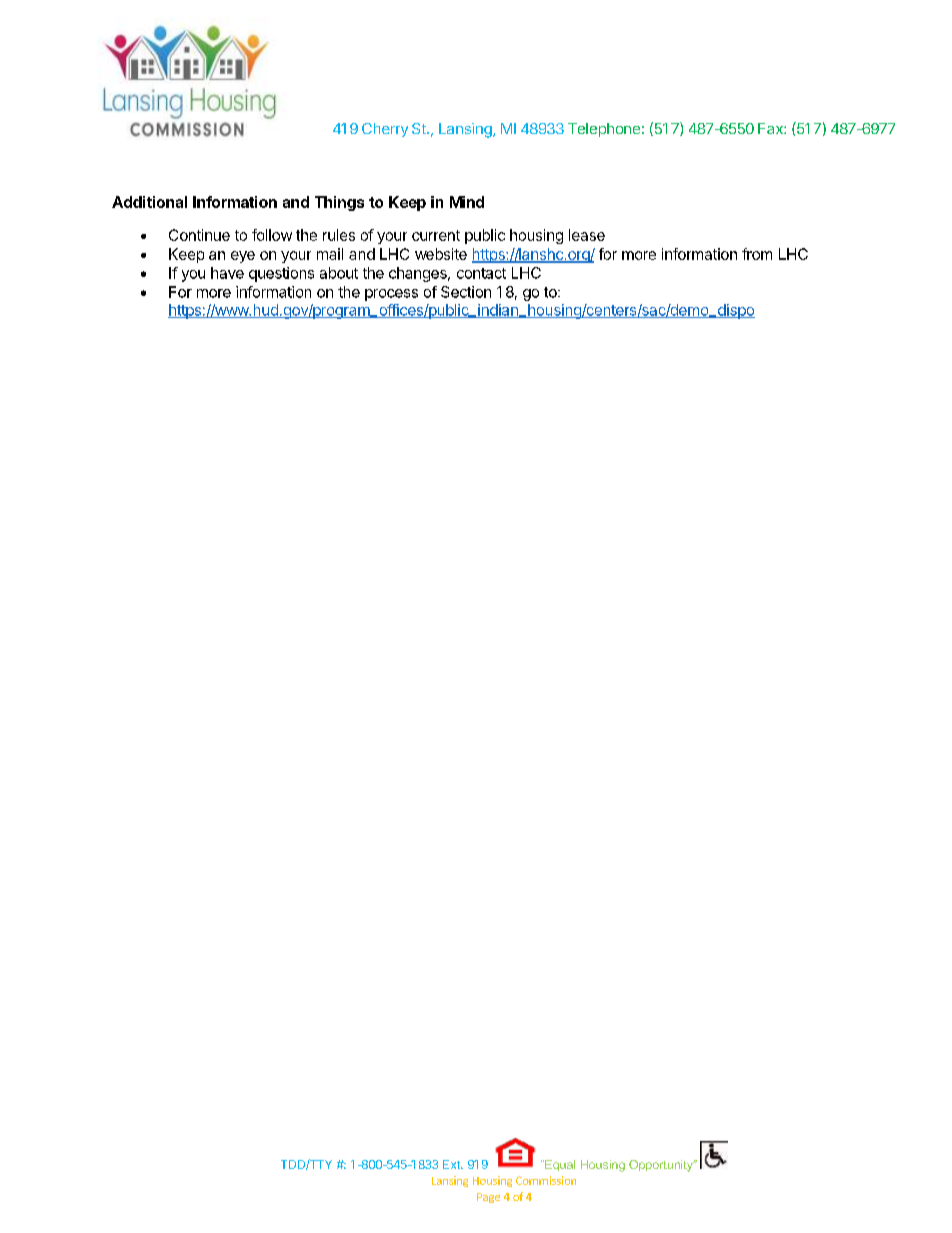 The image size is (952, 1233). I want to click on Ext, so click(452, 1164).
